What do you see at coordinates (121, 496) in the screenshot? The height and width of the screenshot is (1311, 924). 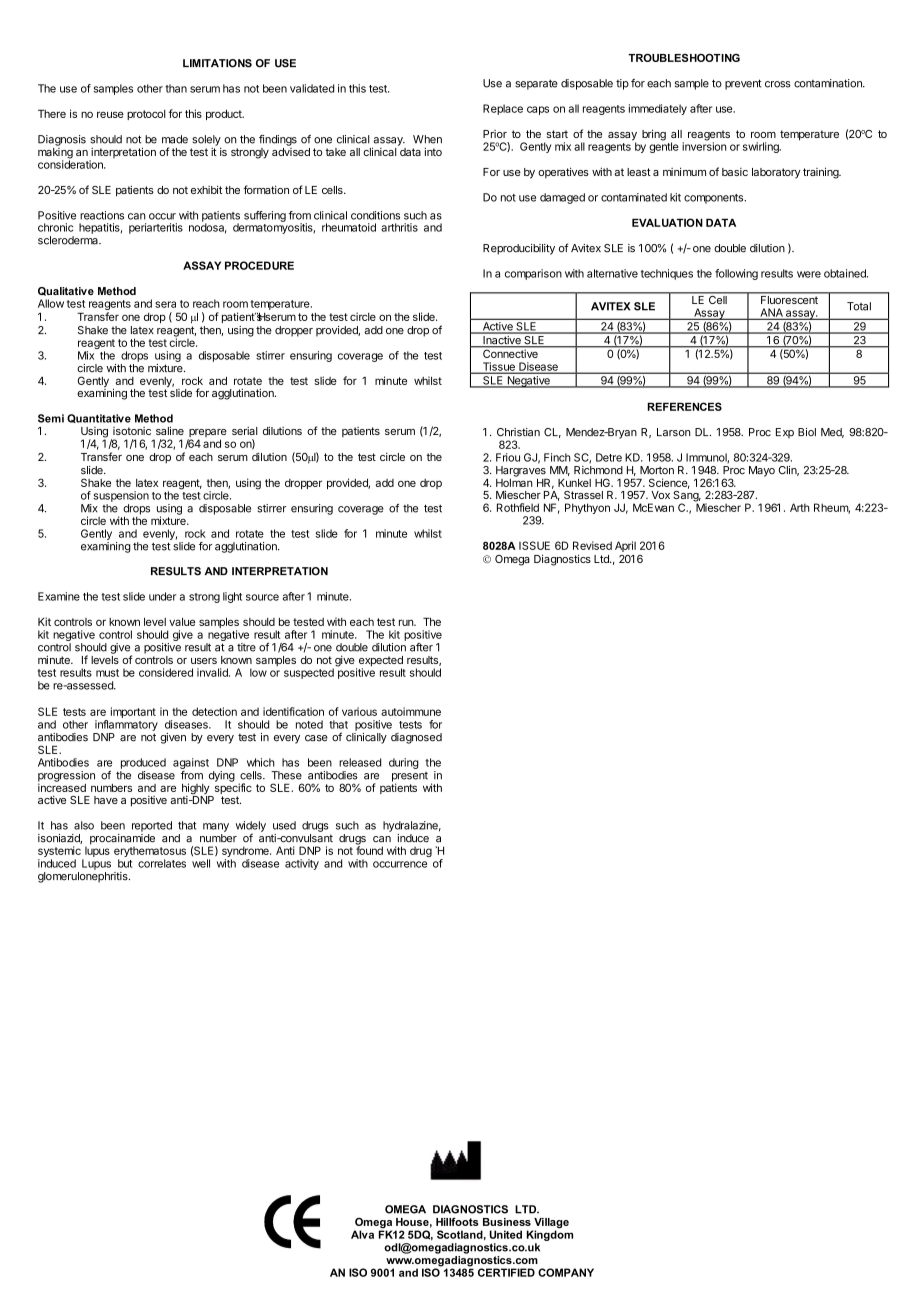 I see `suspension` at bounding box center [121, 496].
